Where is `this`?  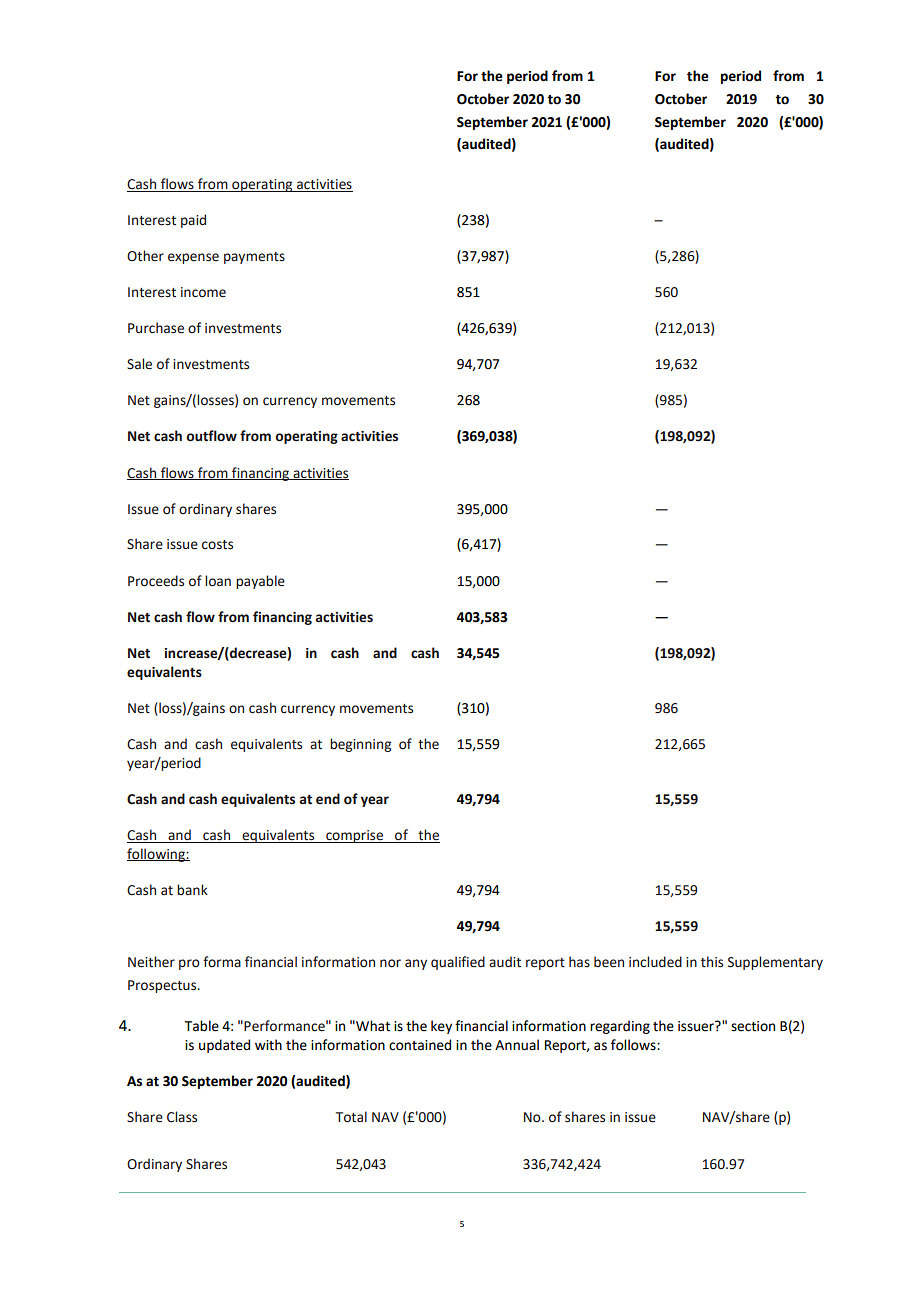 this is located at coordinates (712, 962).
